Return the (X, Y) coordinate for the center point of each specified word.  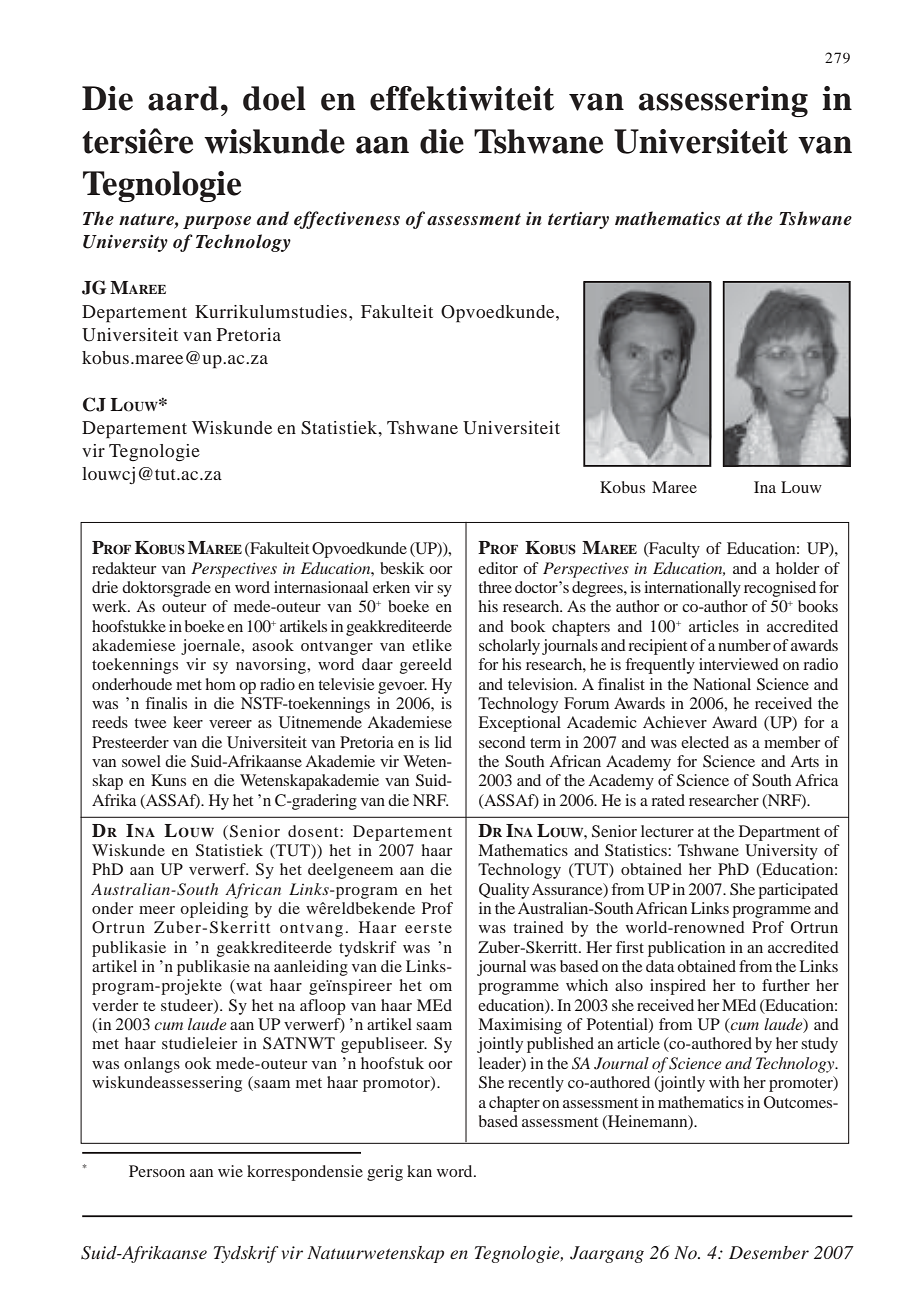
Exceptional (520, 724)
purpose (217, 222)
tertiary (578, 220)
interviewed (739, 664)
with (724, 1082)
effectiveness (347, 220)
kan (419, 1171)
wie (230, 1171)
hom (221, 684)
